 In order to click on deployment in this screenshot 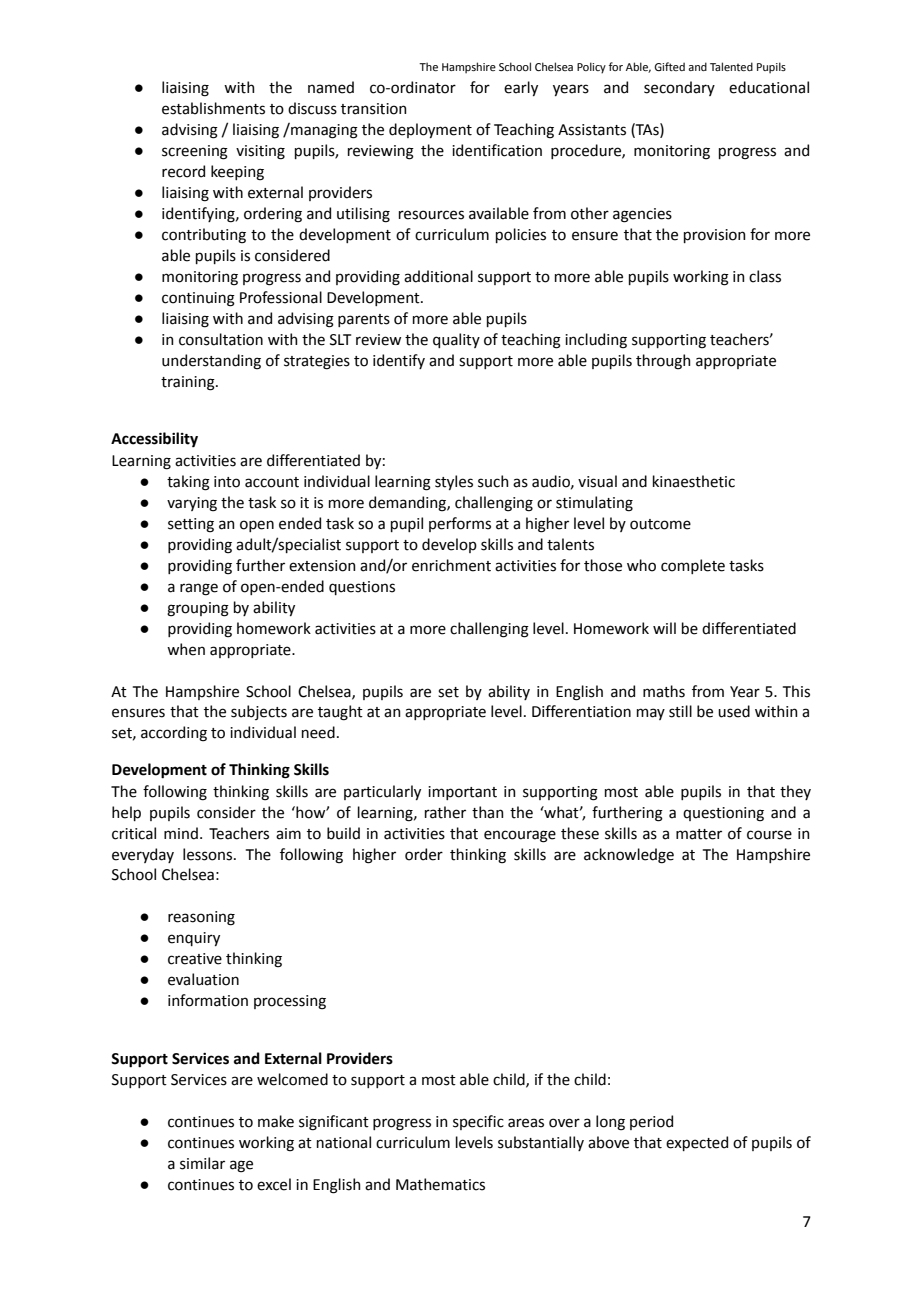, I will do `click(430, 130)`.
